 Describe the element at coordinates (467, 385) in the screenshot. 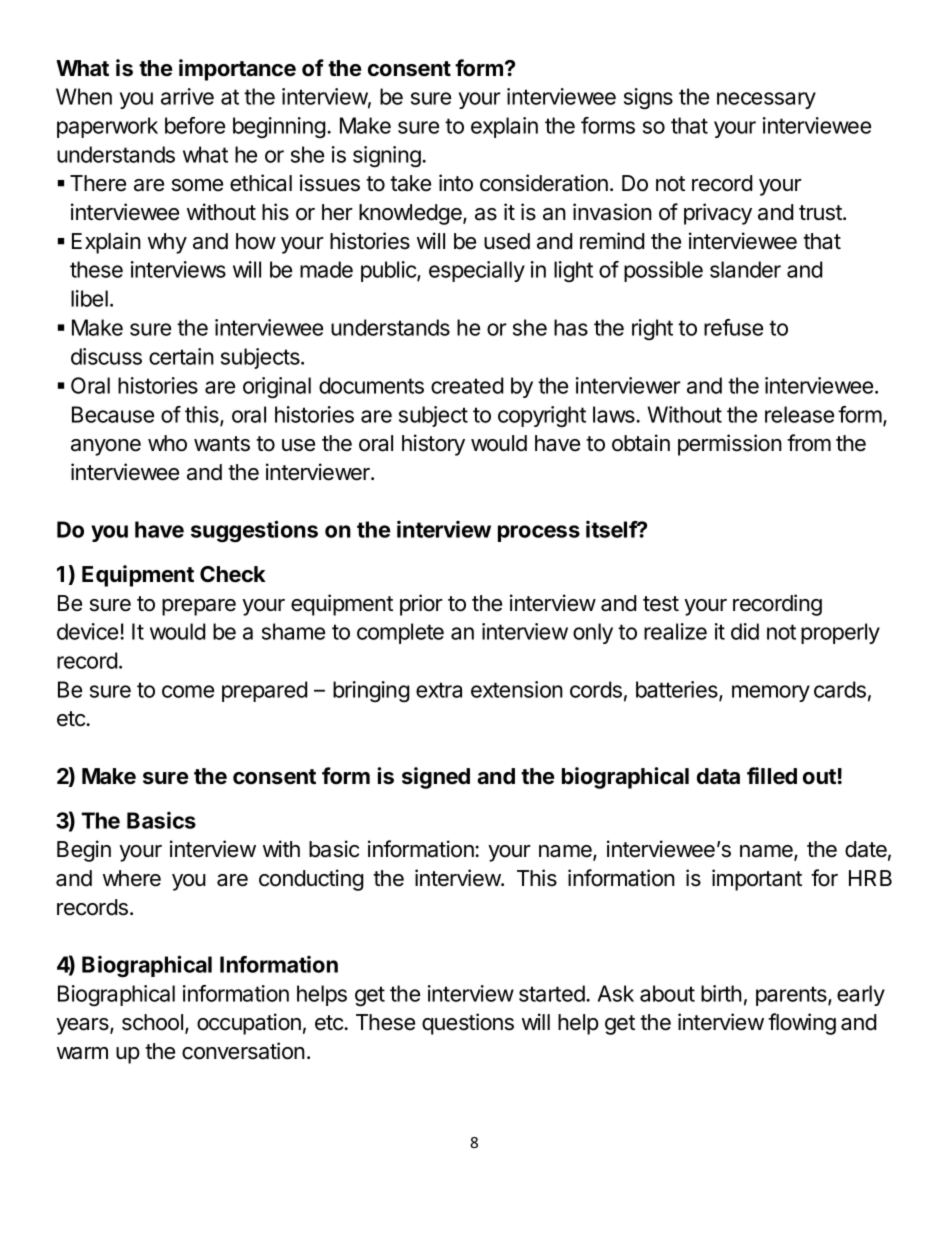

I see `created` at that location.
